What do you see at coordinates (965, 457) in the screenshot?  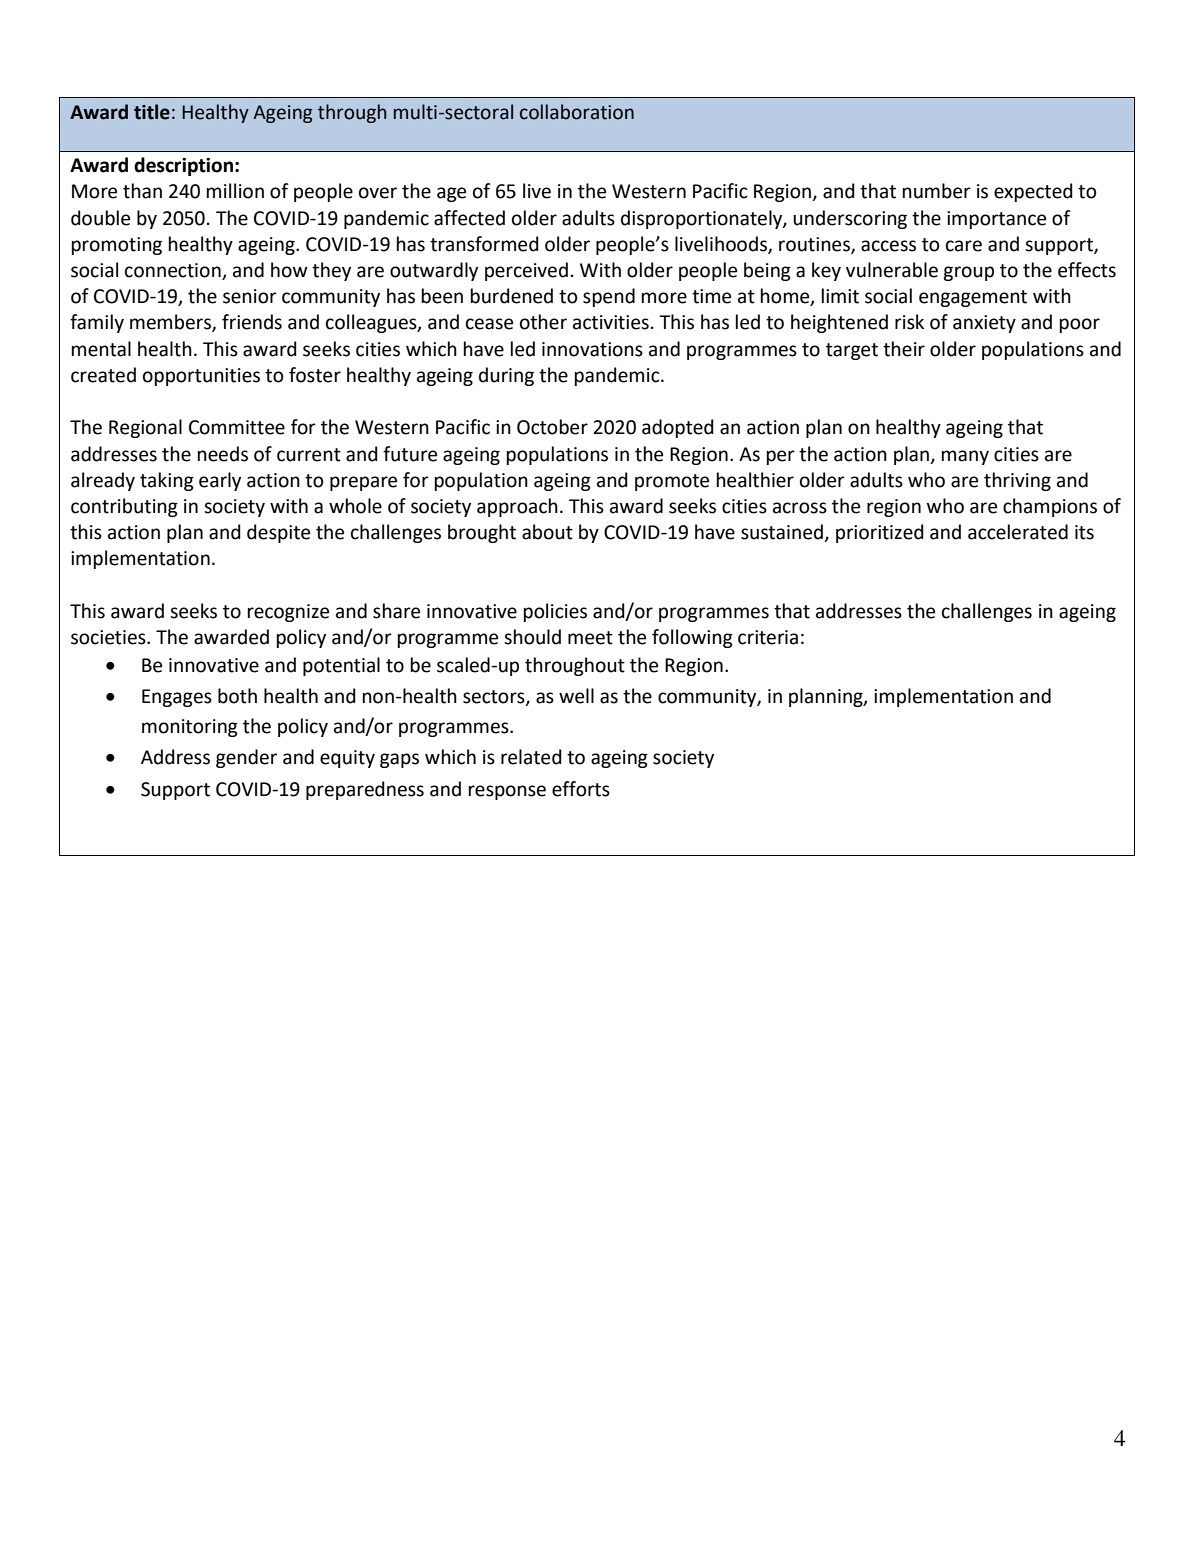 I see `many` at bounding box center [965, 457].
